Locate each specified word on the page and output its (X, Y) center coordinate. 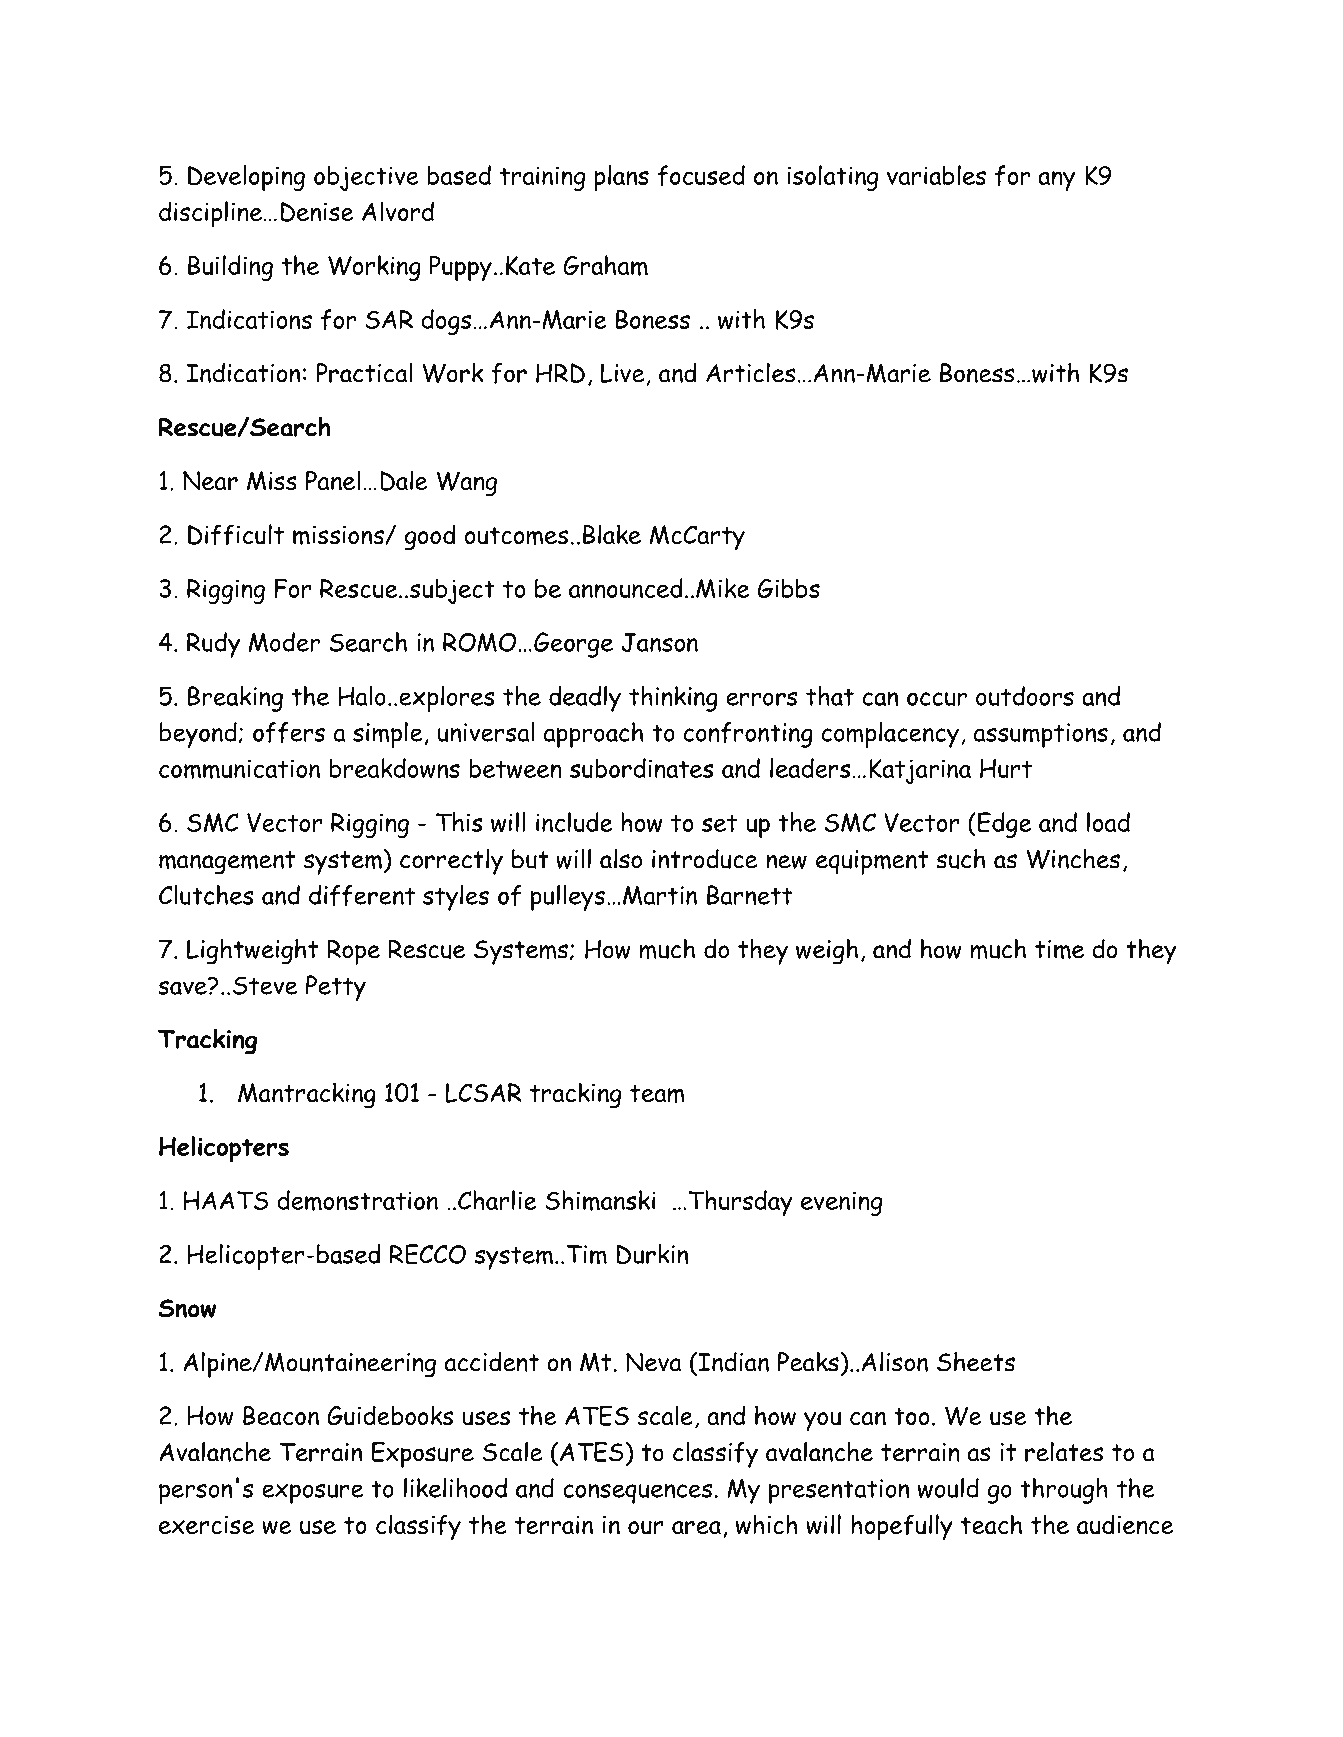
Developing (246, 178)
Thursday (740, 1203)
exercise (206, 1525)
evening (841, 1203)
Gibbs (789, 588)
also (621, 858)
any (1056, 181)
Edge (1003, 825)
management (227, 863)
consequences (637, 1493)
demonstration (357, 1200)
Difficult (236, 535)
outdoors (1025, 696)
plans (621, 178)
